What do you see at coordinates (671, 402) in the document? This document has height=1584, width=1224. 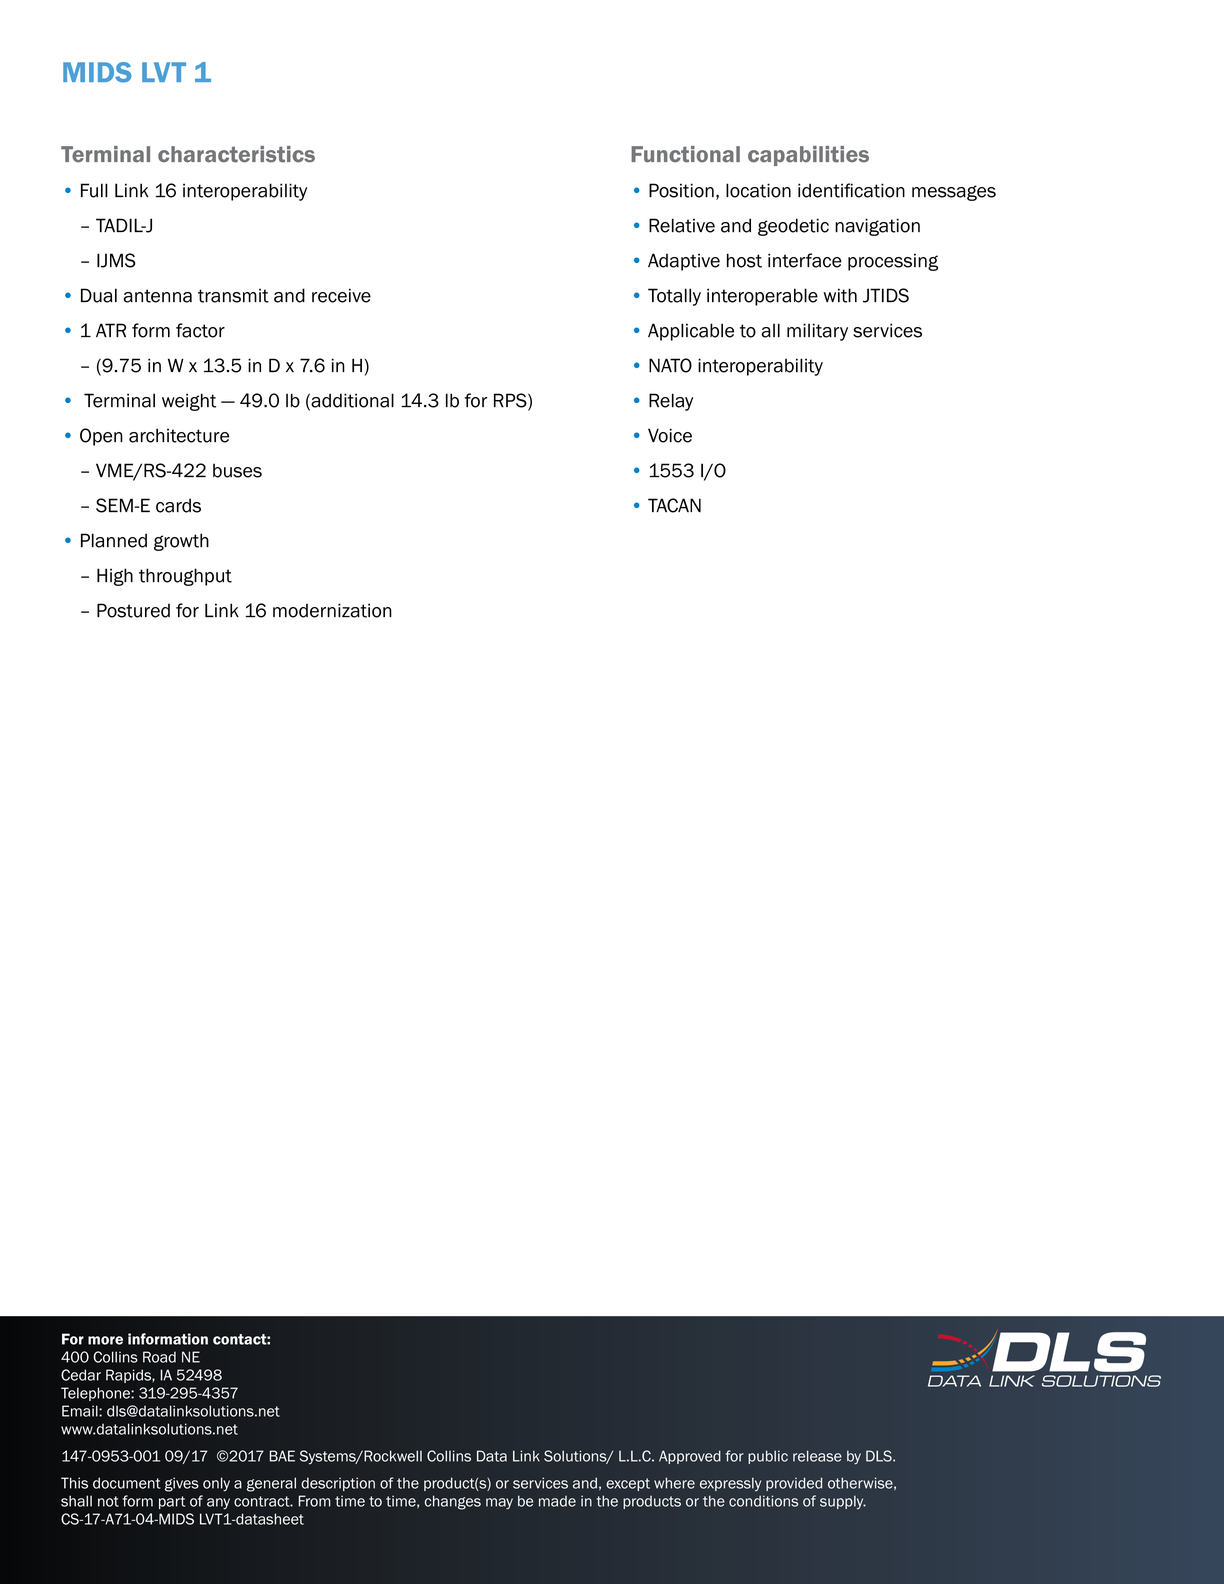 I see `Relay` at bounding box center [671, 402].
